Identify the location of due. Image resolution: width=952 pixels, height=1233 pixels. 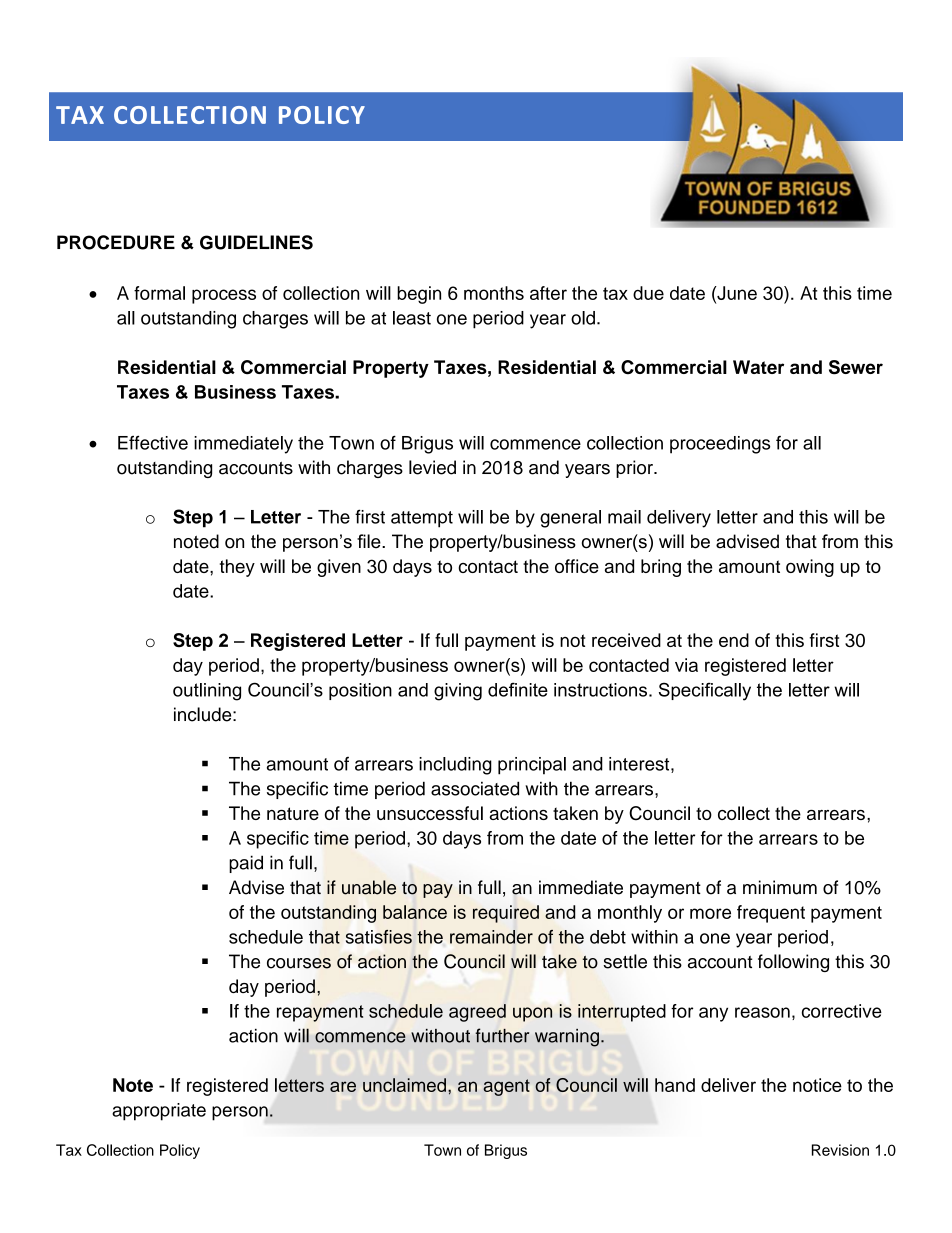
(648, 293).
